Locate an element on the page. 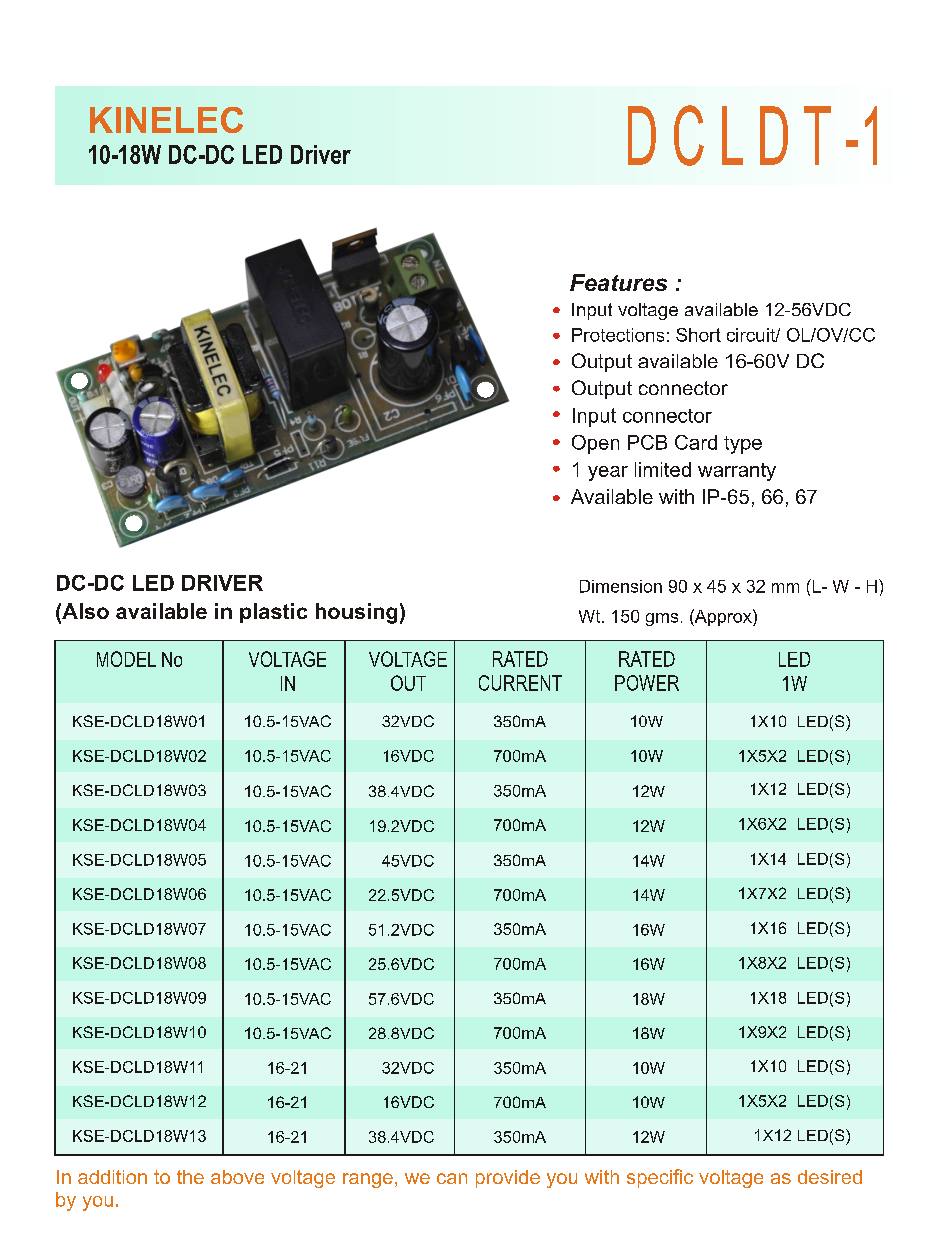  the is located at coordinates (190, 1177).
